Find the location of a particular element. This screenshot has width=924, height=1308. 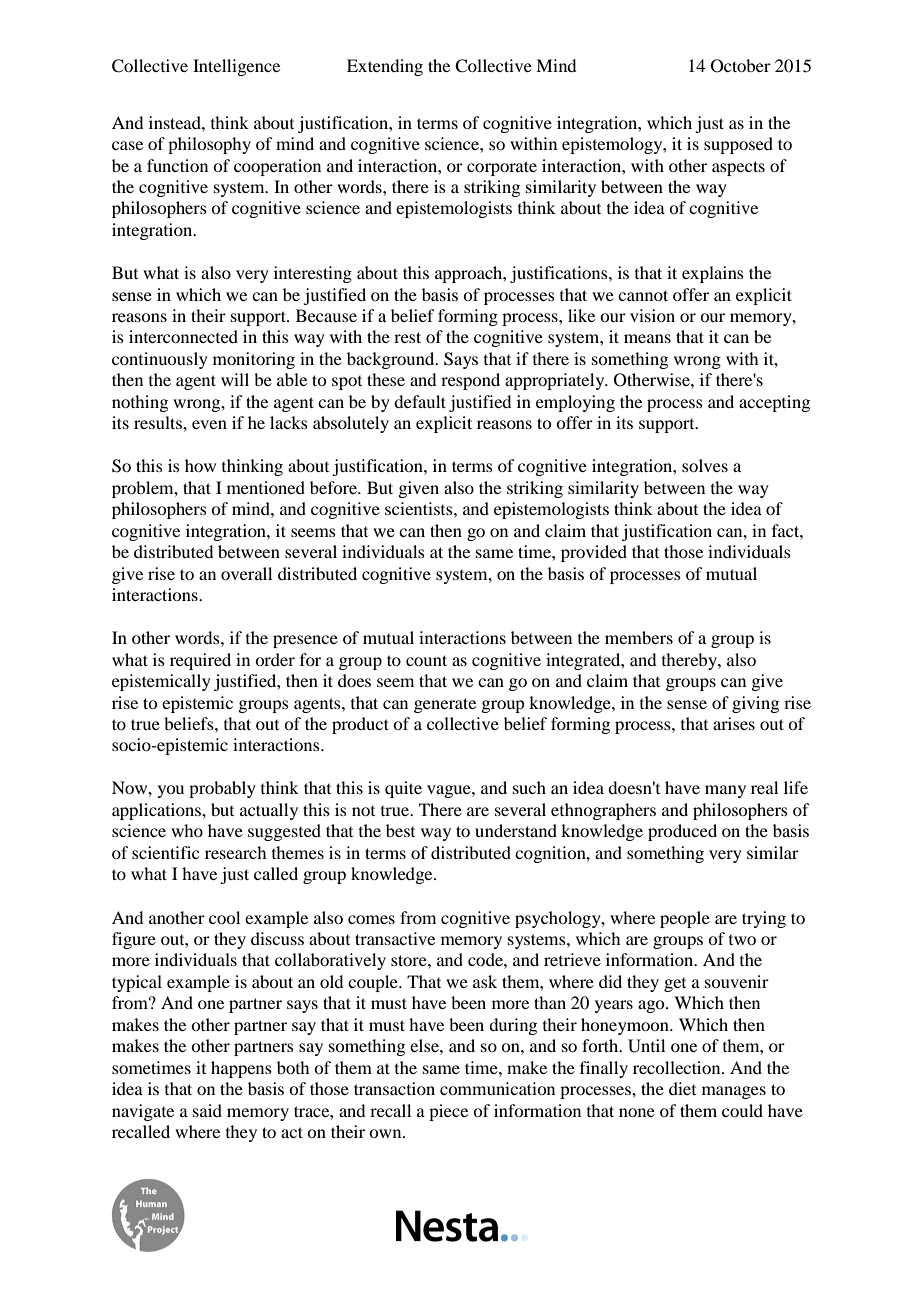

quite is located at coordinates (403, 789).
